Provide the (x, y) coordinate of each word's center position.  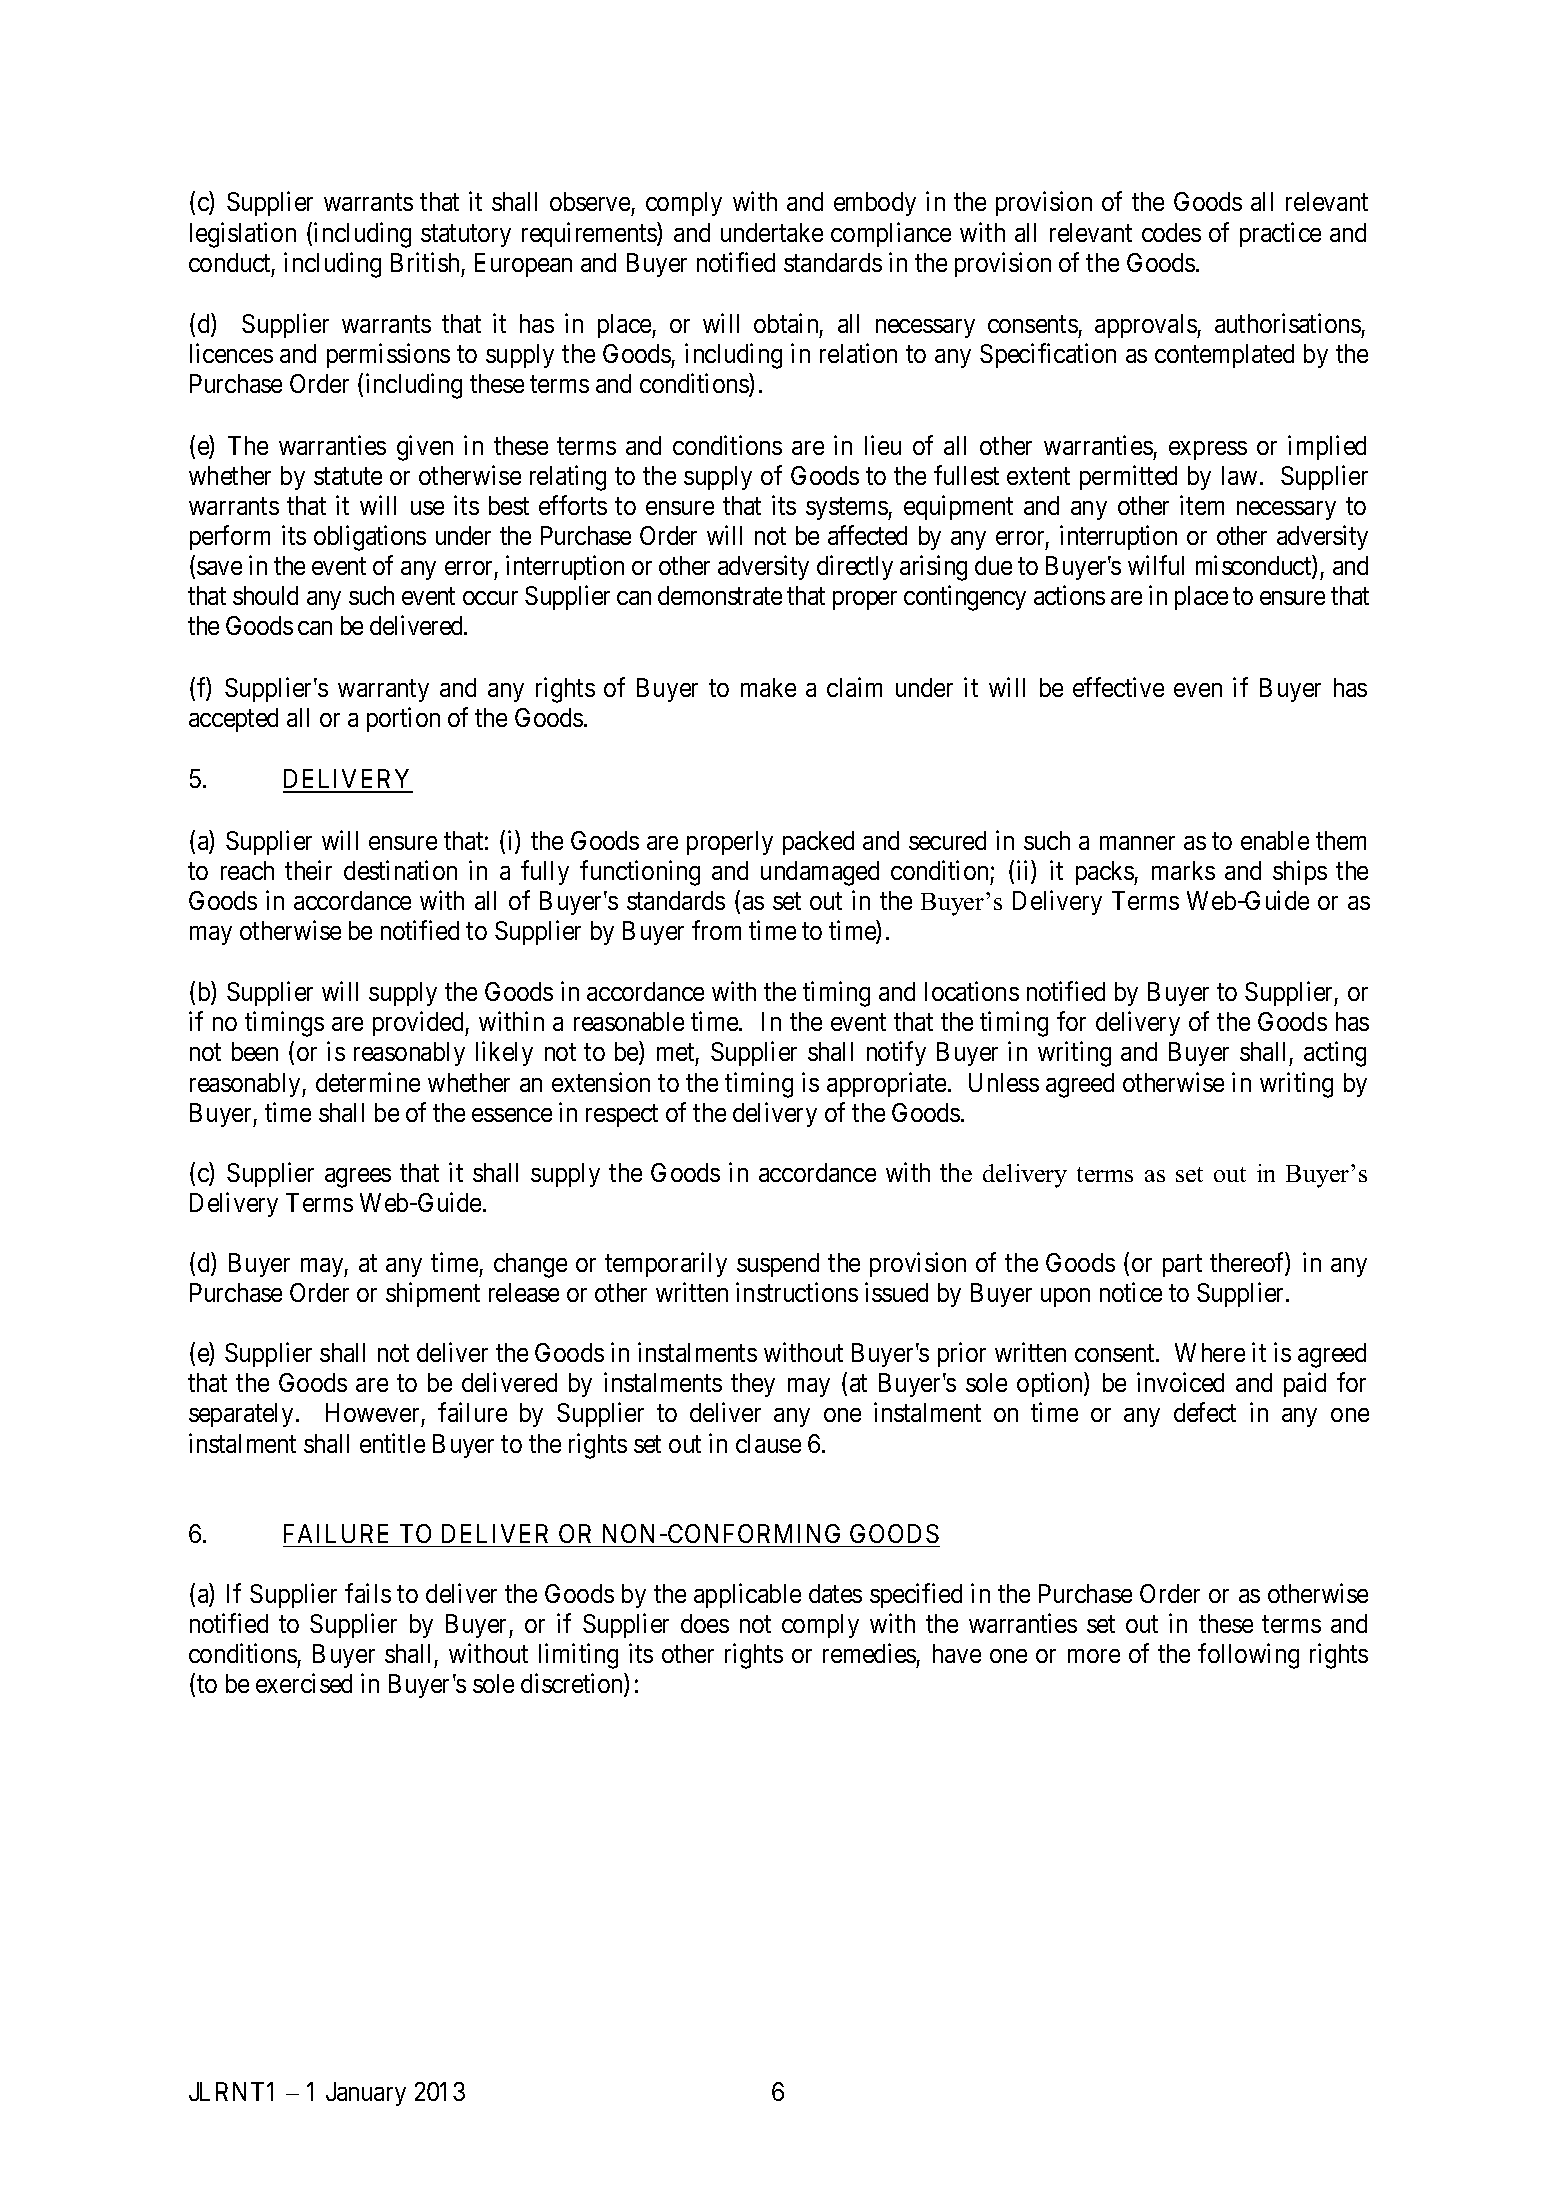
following (1248, 1656)
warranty (383, 691)
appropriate (886, 1084)
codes (1171, 232)
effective (1118, 687)
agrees (358, 1178)
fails (368, 1593)
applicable (747, 1595)
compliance (891, 234)
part (1182, 1266)
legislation (243, 235)
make (768, 687)
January (366, 2094)
